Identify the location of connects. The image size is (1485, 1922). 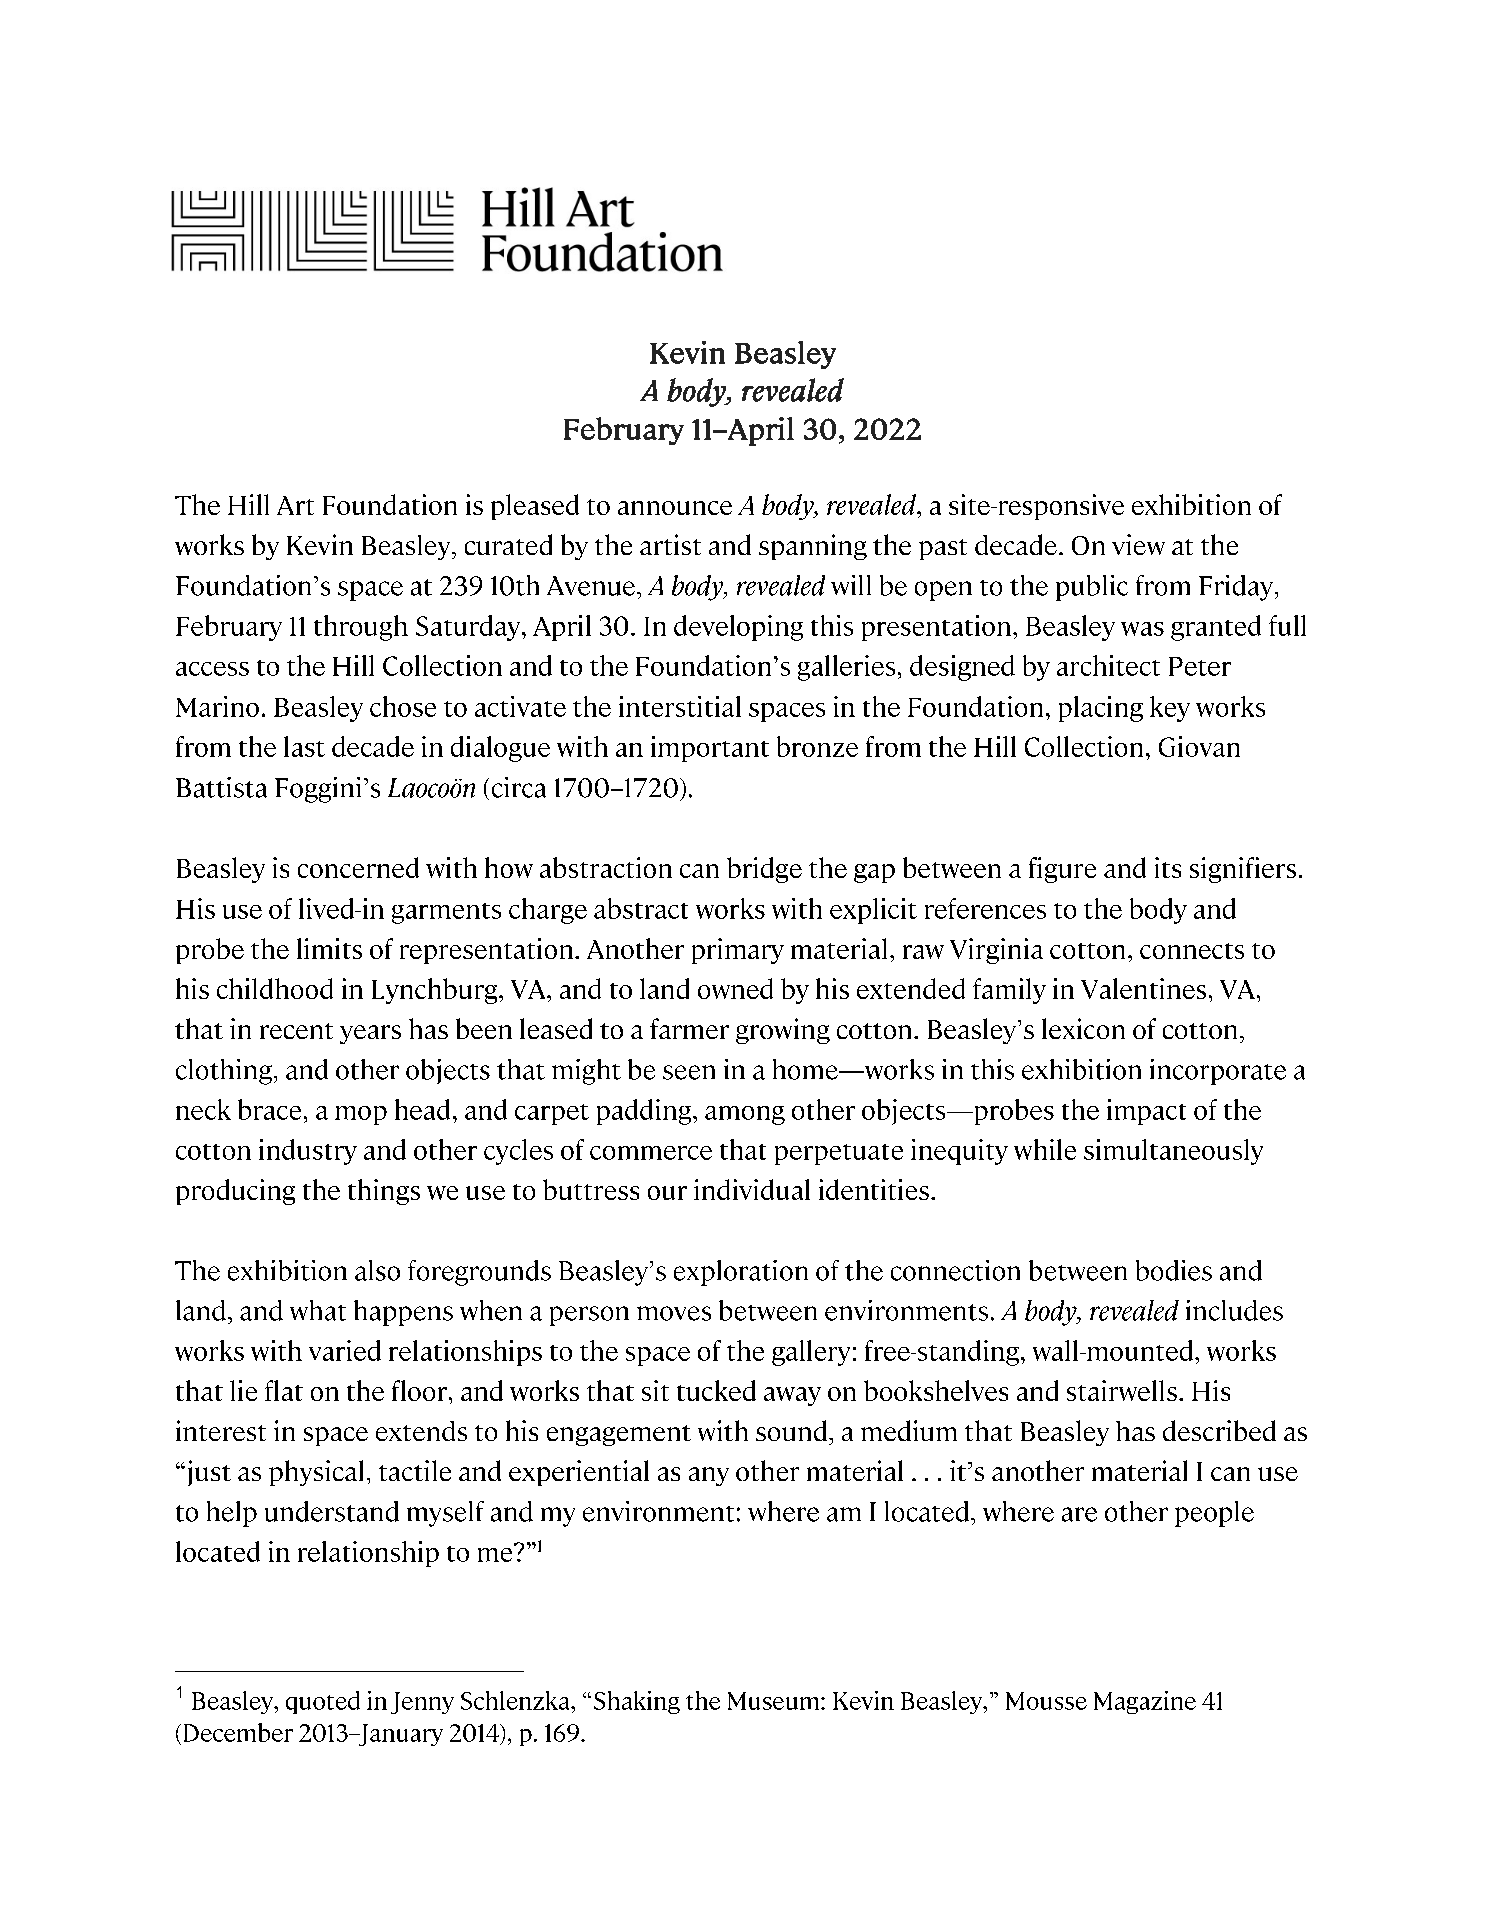
(1192, 951).
